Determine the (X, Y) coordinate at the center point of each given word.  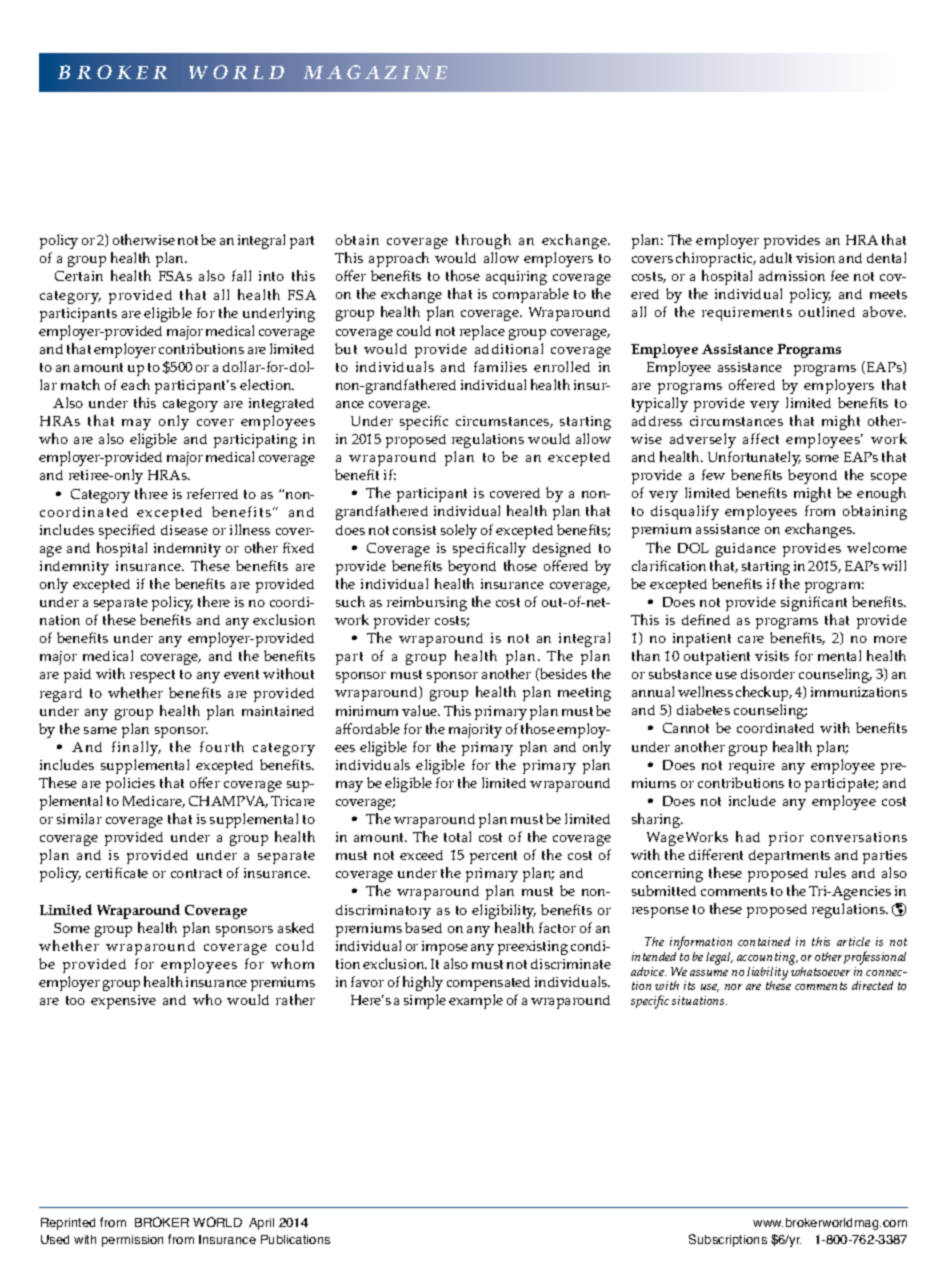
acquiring (516, 278)
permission (132, 1241)
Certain (79, 276)
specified (127, 531)
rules (830, 872)
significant (814, 603)
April (261, 1224)
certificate (117, 872)
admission (792, 276)
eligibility (504, 911)
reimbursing (427, 603)
